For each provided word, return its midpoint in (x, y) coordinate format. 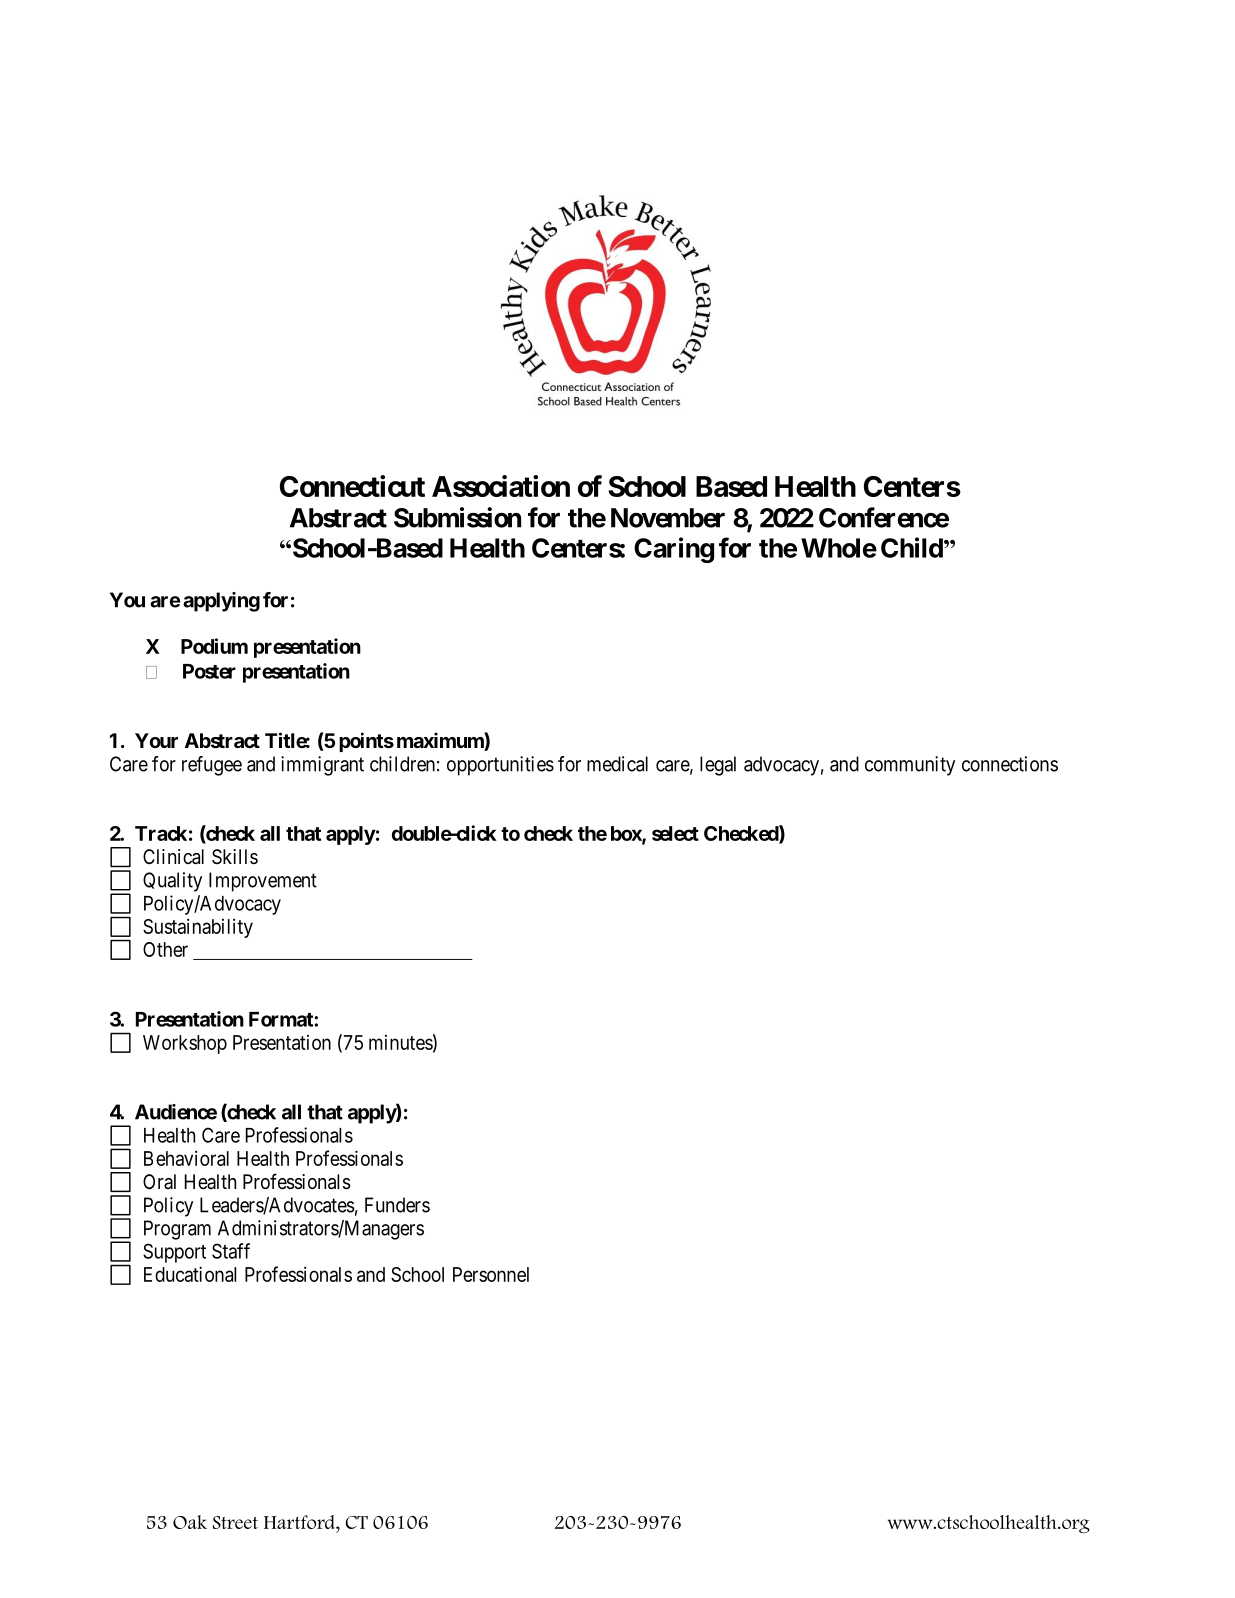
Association (501, 486)
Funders (397, 1205)
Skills (235, 856)
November (668, 518)
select (675, 833)
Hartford (300, 1522)
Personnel (491, 1274)
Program (177, 1230)
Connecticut (352, 486)
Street (235, 1522)
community (910, 766)
